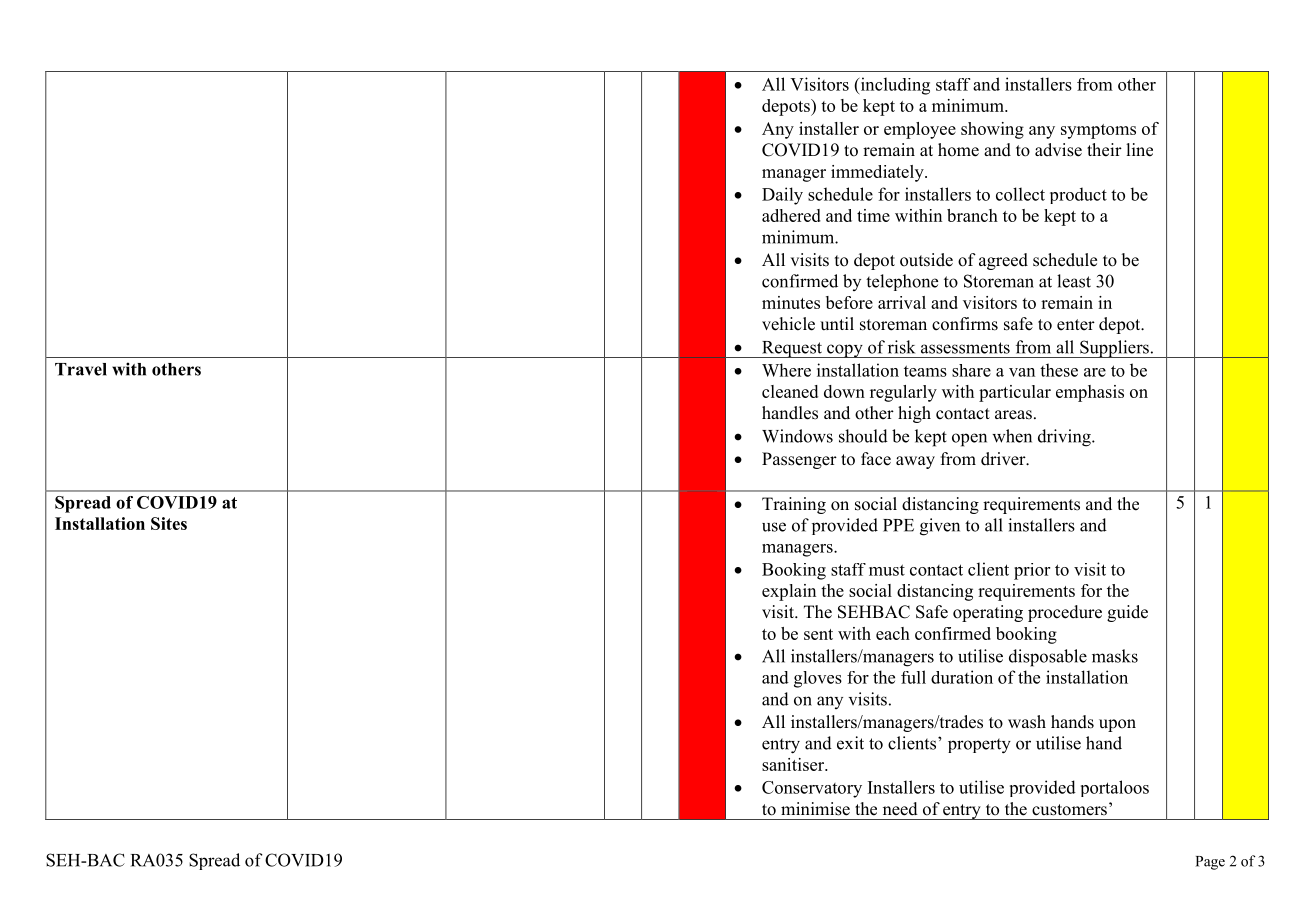  I want to click on symptoms, so click(1098, 131).
